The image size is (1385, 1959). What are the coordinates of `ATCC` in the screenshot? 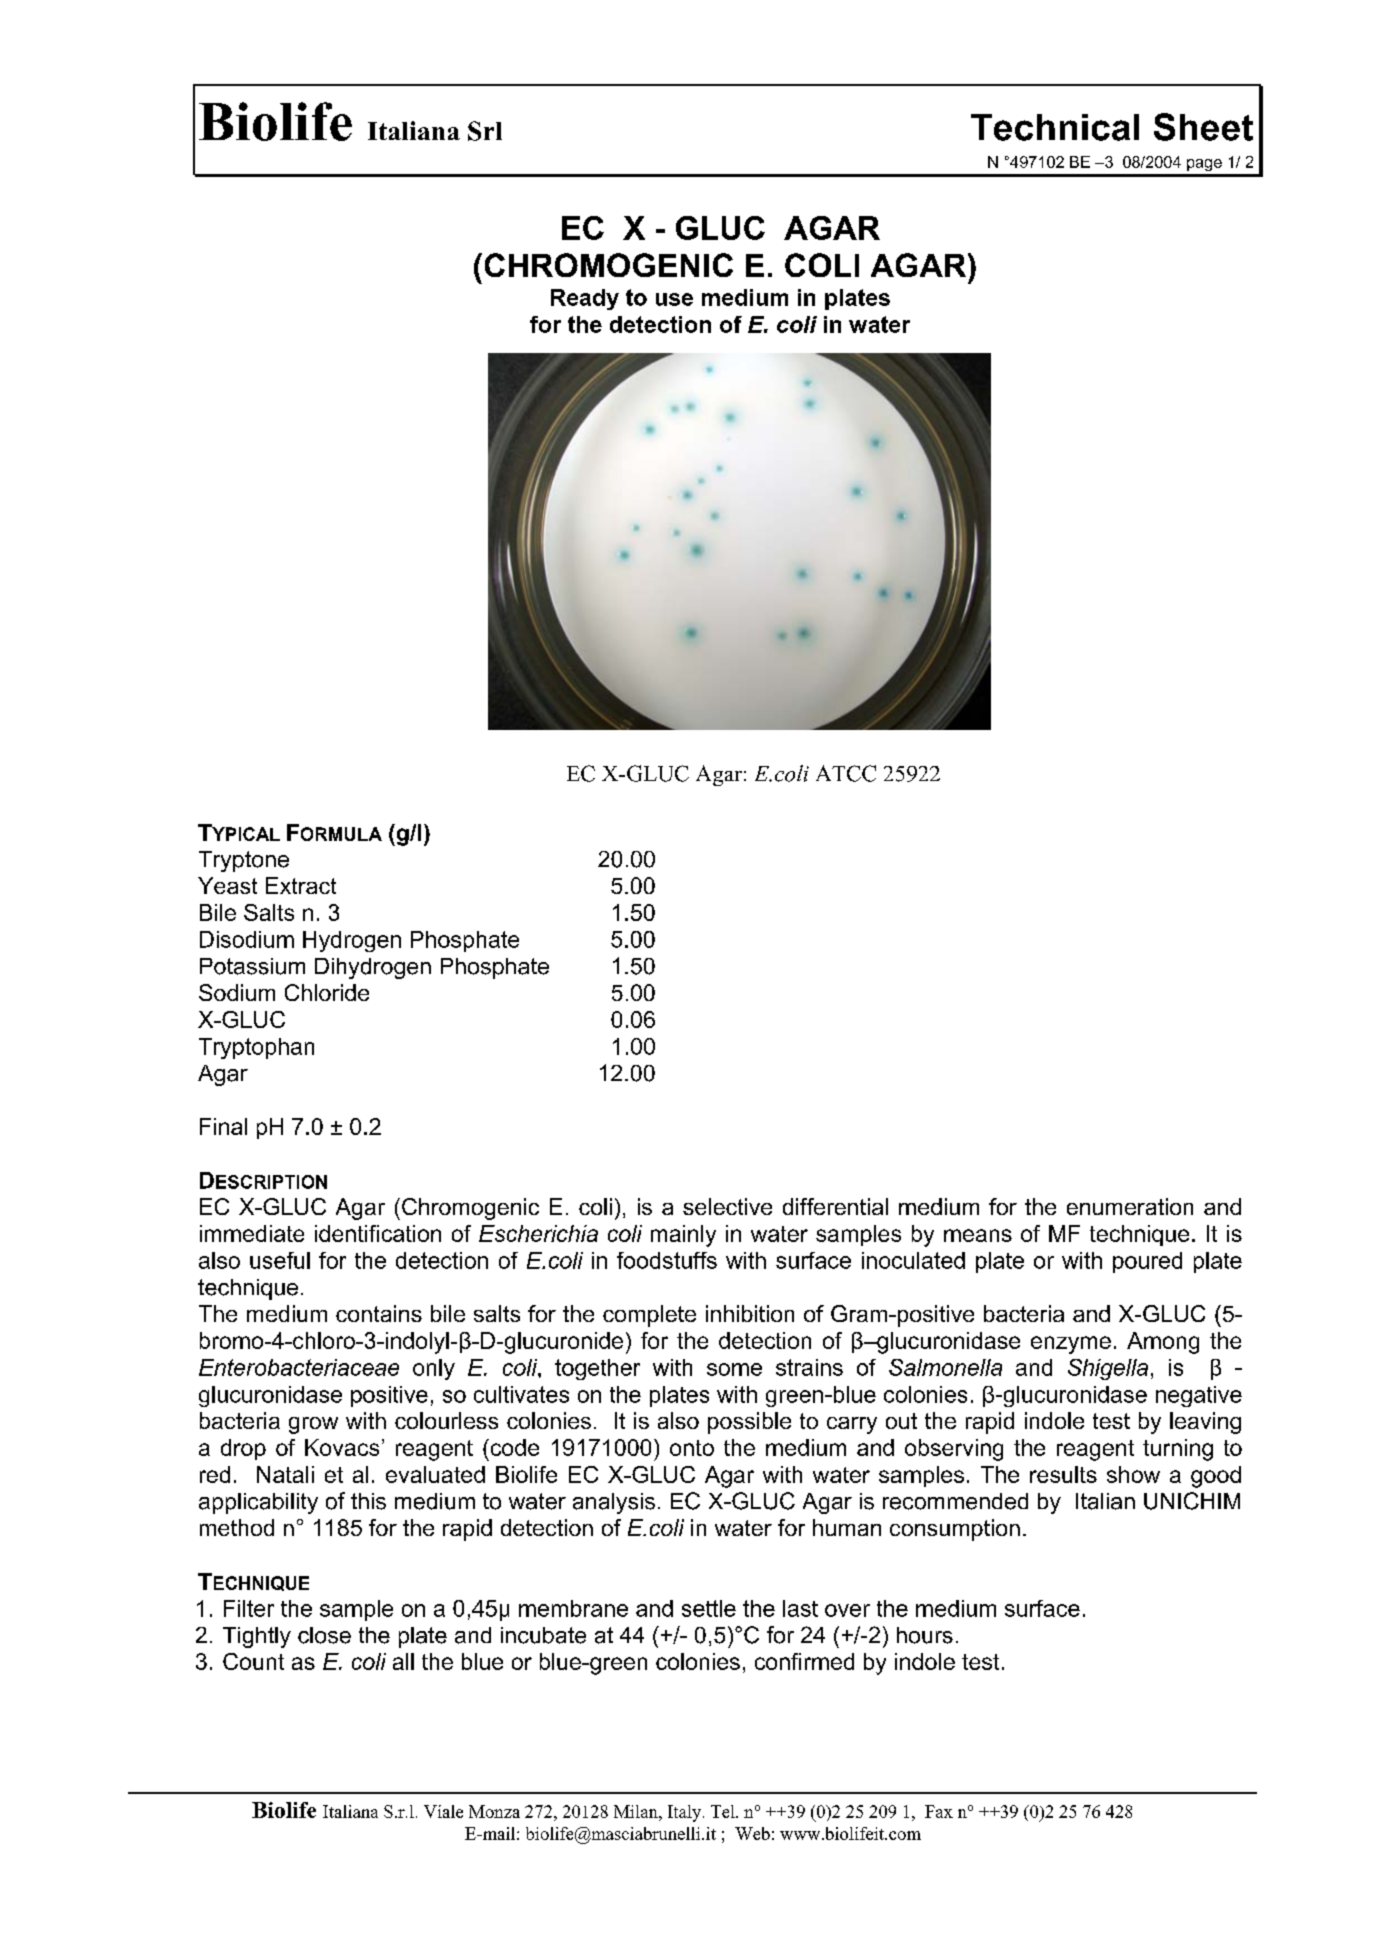 It's located at (846, 773).
